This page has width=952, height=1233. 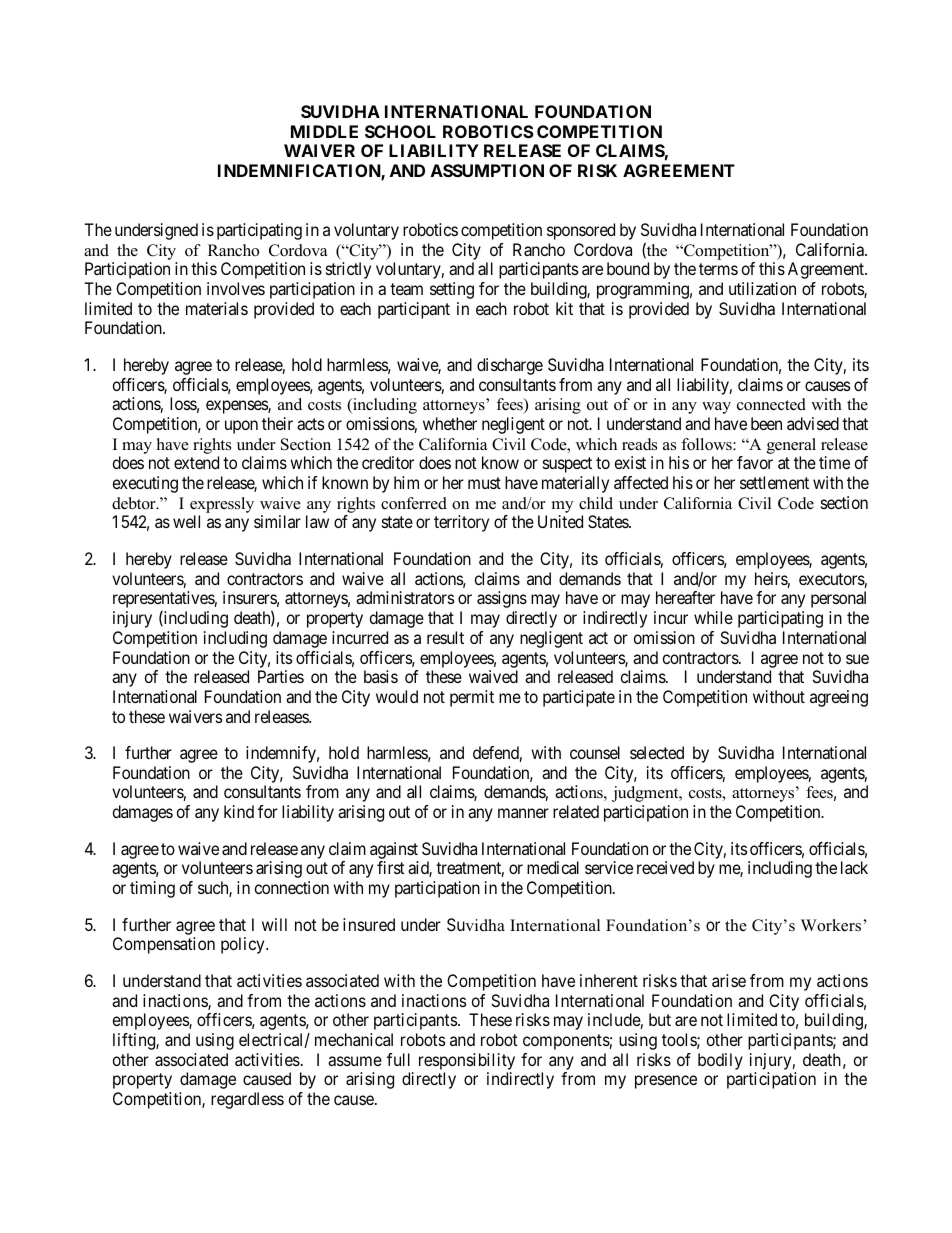 What do you see at coordinates (502, 599) in the page?
I see `assigns` at bounding box center [502, 599].
